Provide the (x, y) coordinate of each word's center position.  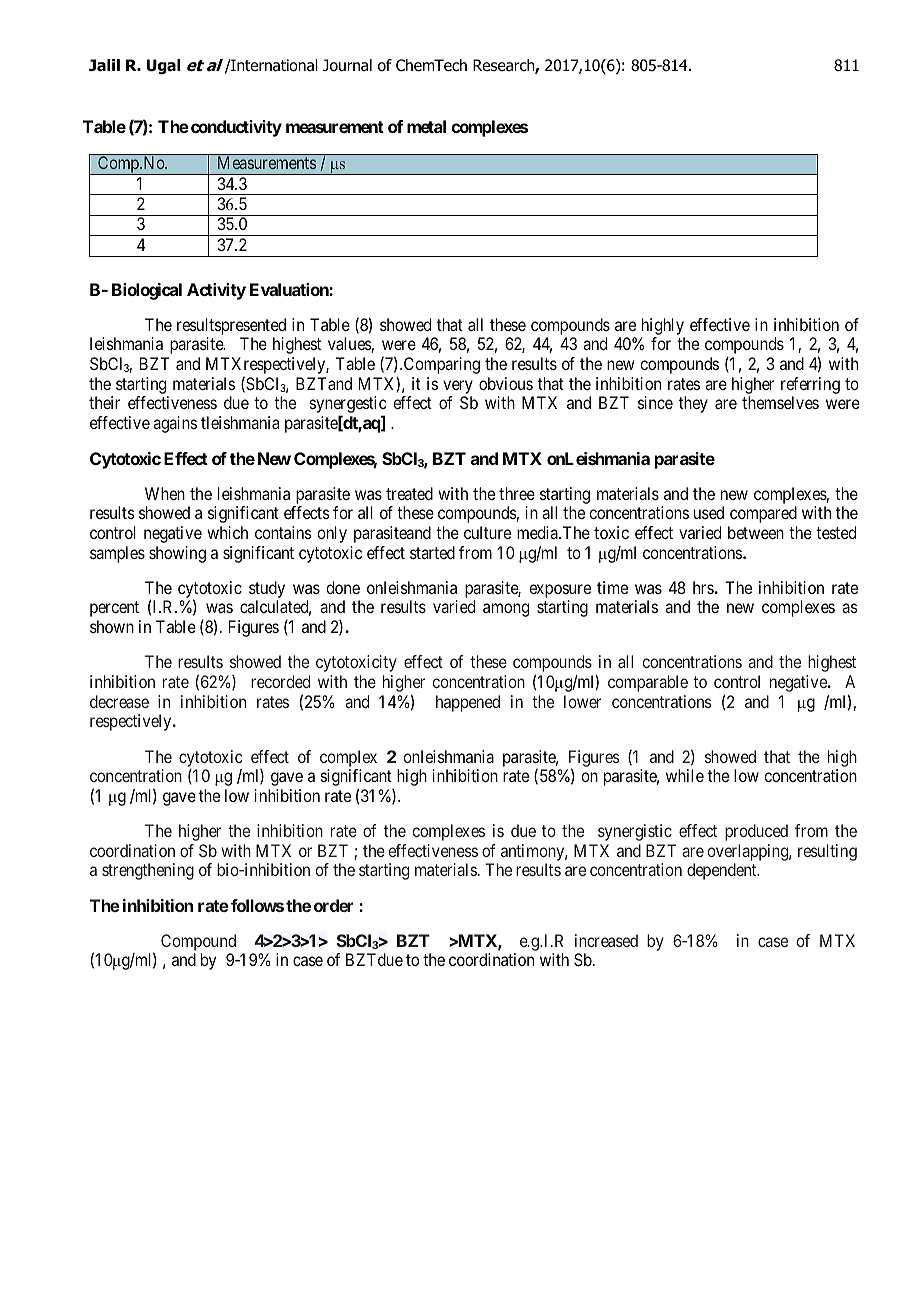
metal (426, 126)
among (506, 610)
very (458, 388)
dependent (723, 871)
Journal (347, 65)
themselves (780, 402)
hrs (704, 587)
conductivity (236, 128)
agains (175, 424)
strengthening (148, 871)
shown (112, 626)
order (333, 905)
